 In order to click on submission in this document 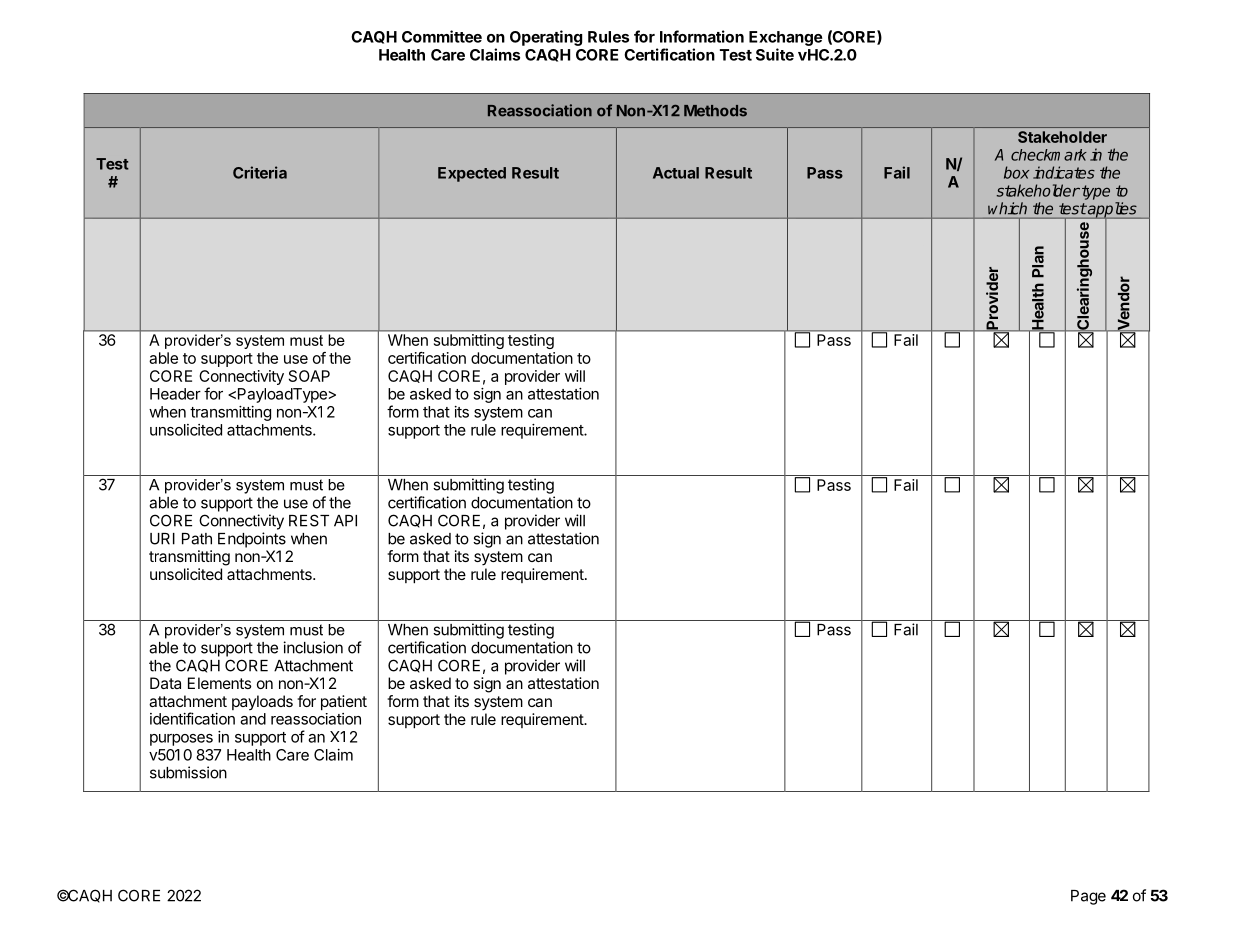, I will do `click(188, 772)`.
